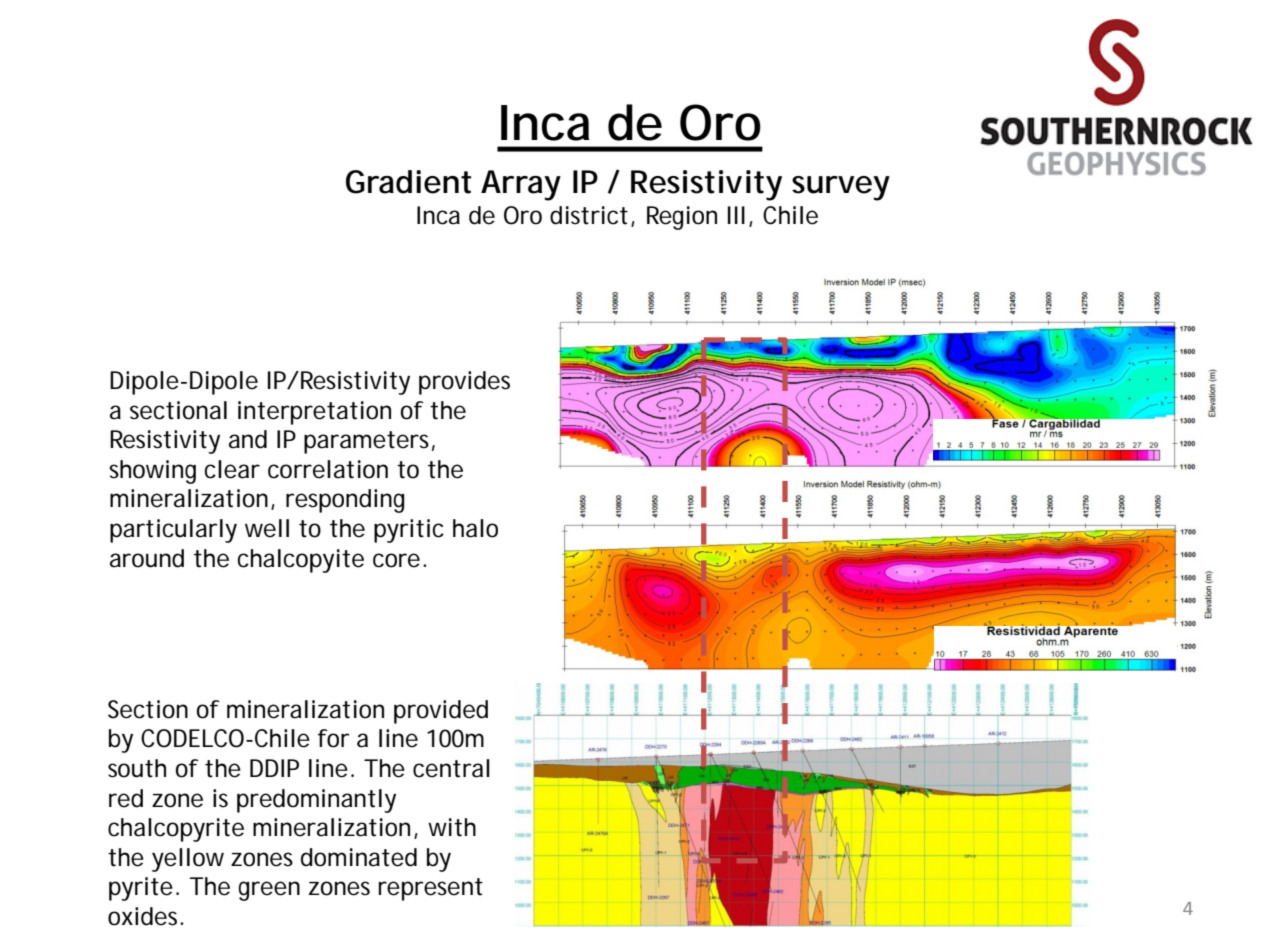 This screenshot has width=1270, height=952. What do you see at coordinates (451, 768) in the screenshot?
I see `central` at bounding box center [451, 768].
